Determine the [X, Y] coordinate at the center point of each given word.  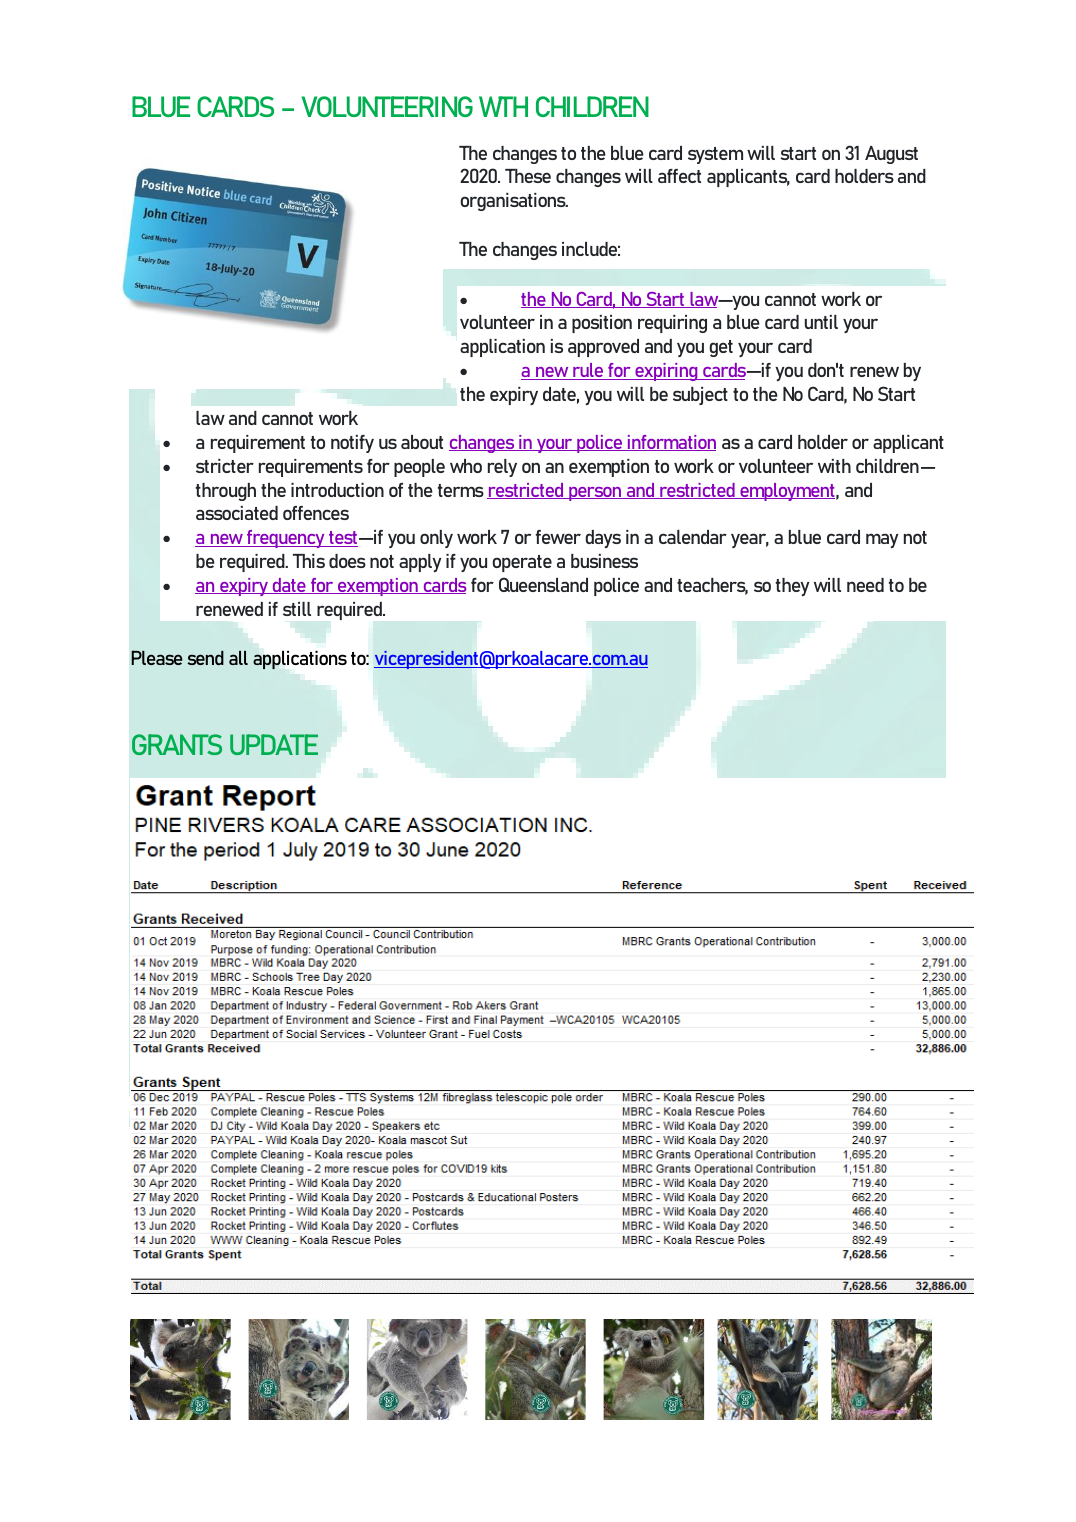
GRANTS [177, 744]
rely [502, 468]
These [528, 176]
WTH [503, 106]
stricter [225, 466]
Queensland [543, 584]
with [834, 466]
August [891, 155]
